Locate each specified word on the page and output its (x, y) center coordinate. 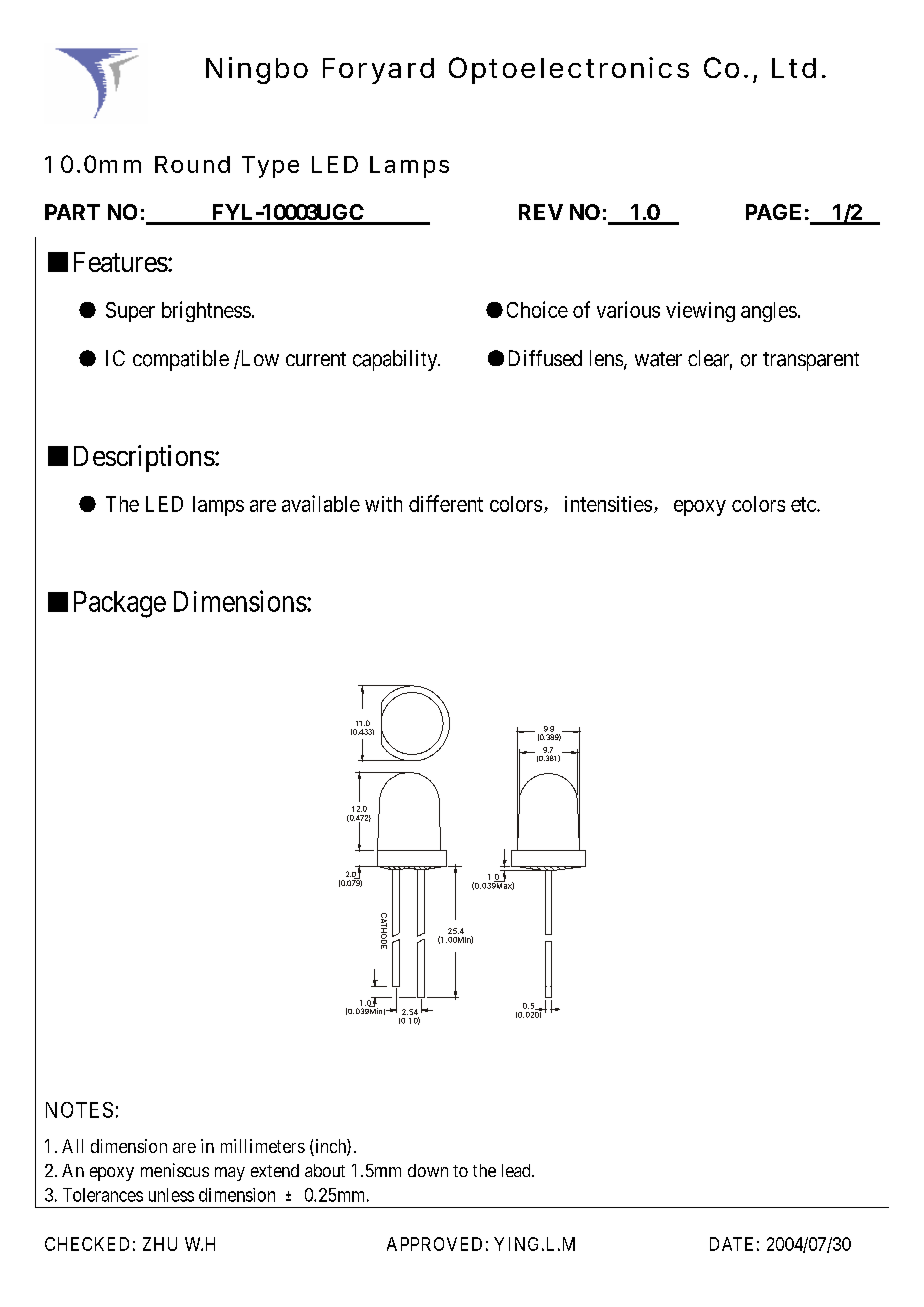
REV (541, 212)
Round (192, 164)
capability (396, 360)
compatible (181, 360)
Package (120, 604)
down (428, 1170)
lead (517, 1170)
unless (171, 1195)
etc (804, 504)
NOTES (79, 1110)
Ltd (794, 68)
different (446, 503)
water (658, 359)
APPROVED (434, 1244)
